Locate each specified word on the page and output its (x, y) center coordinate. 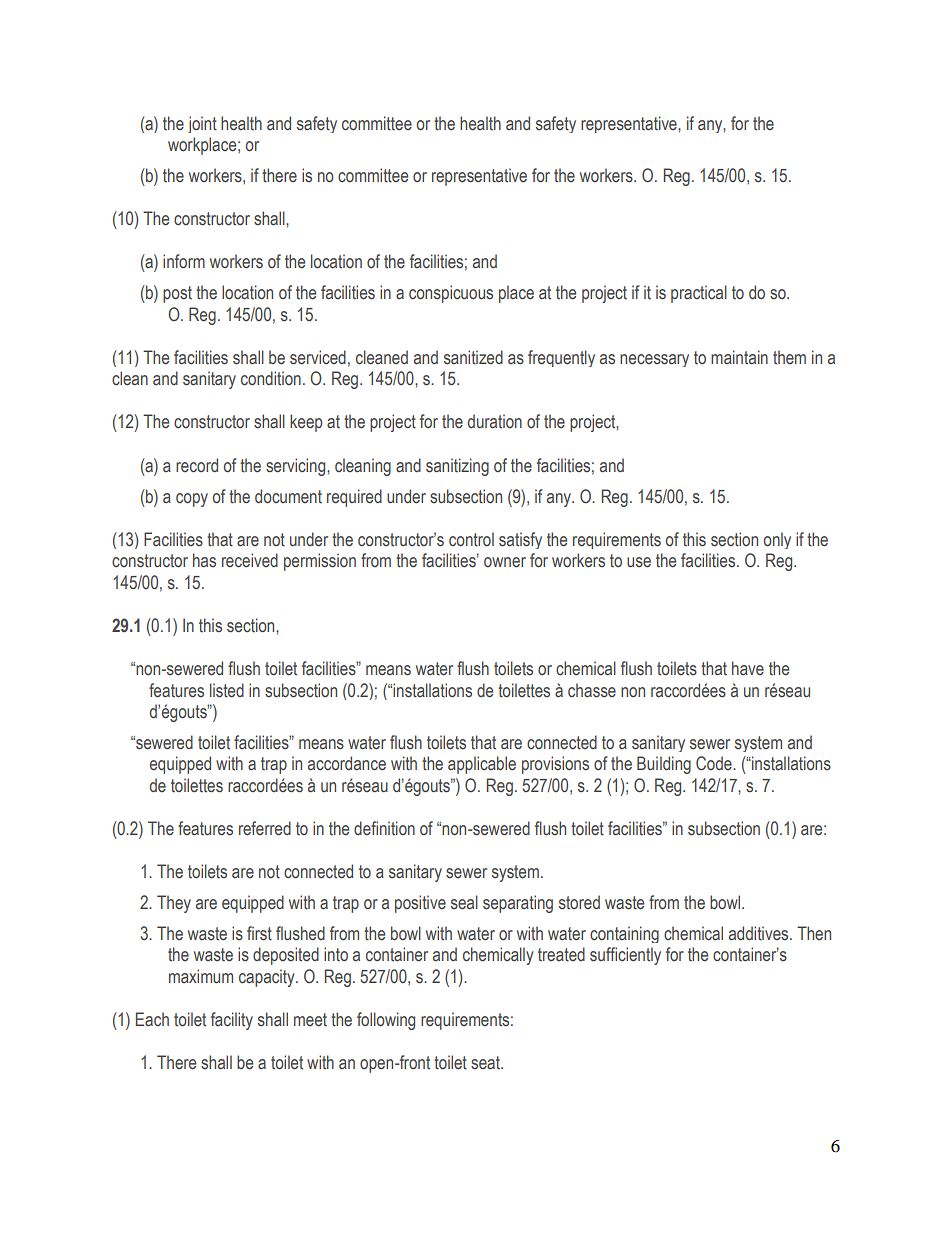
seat (486, 1063)
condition (271, 378)
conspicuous (451, 294)
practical (699, 294)
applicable (482, 765)
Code (715, 763)
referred (265, 828)
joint (202, 124)
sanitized (473, 357)
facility (232, 1021)
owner (505, 562)
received (250, 560)
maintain (739, 357)
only (777, 540)
